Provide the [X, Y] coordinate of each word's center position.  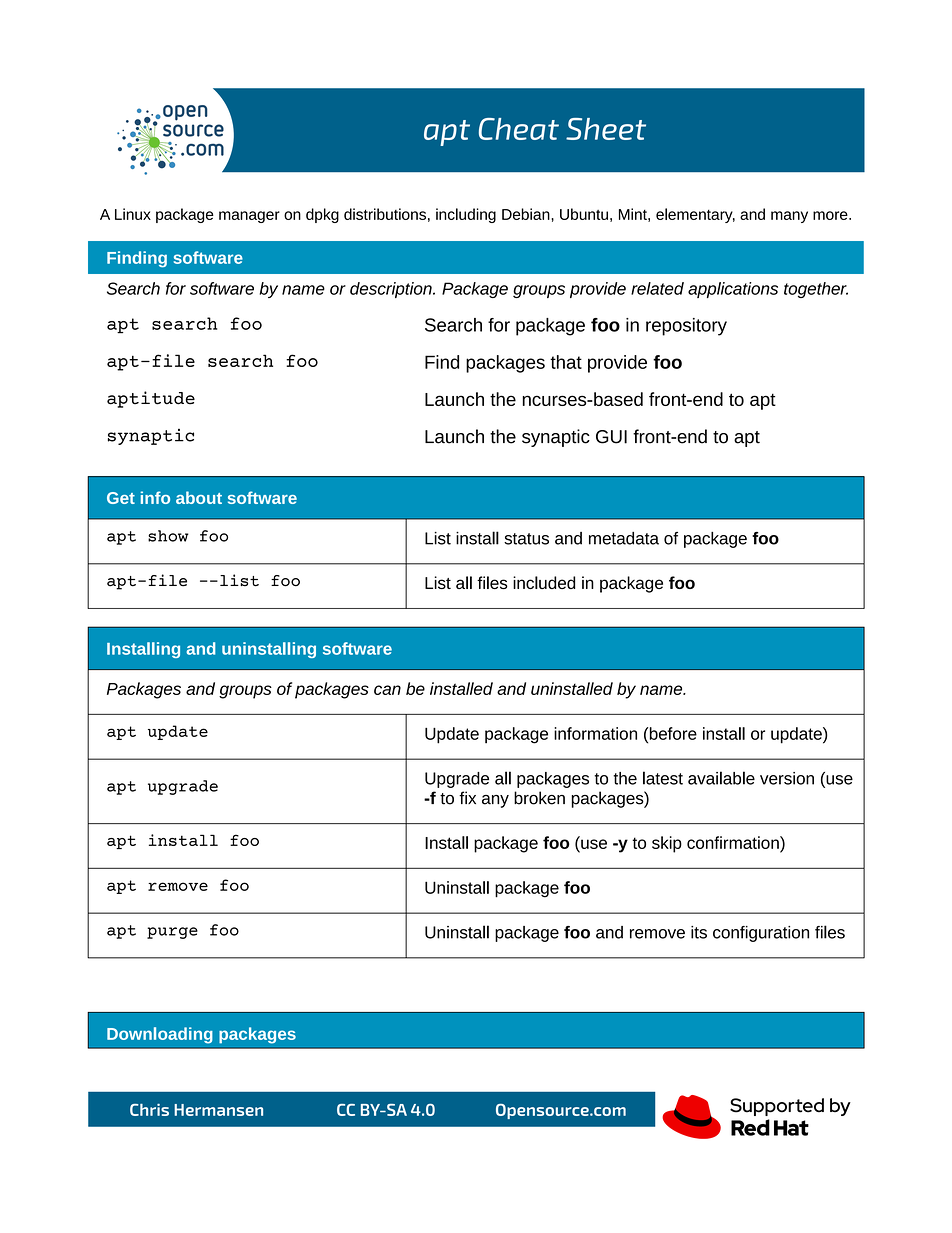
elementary [695, 215]
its [699, 932]
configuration [761, 934]
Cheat [519, 129]
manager [249, 217]
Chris [149, 1110]
